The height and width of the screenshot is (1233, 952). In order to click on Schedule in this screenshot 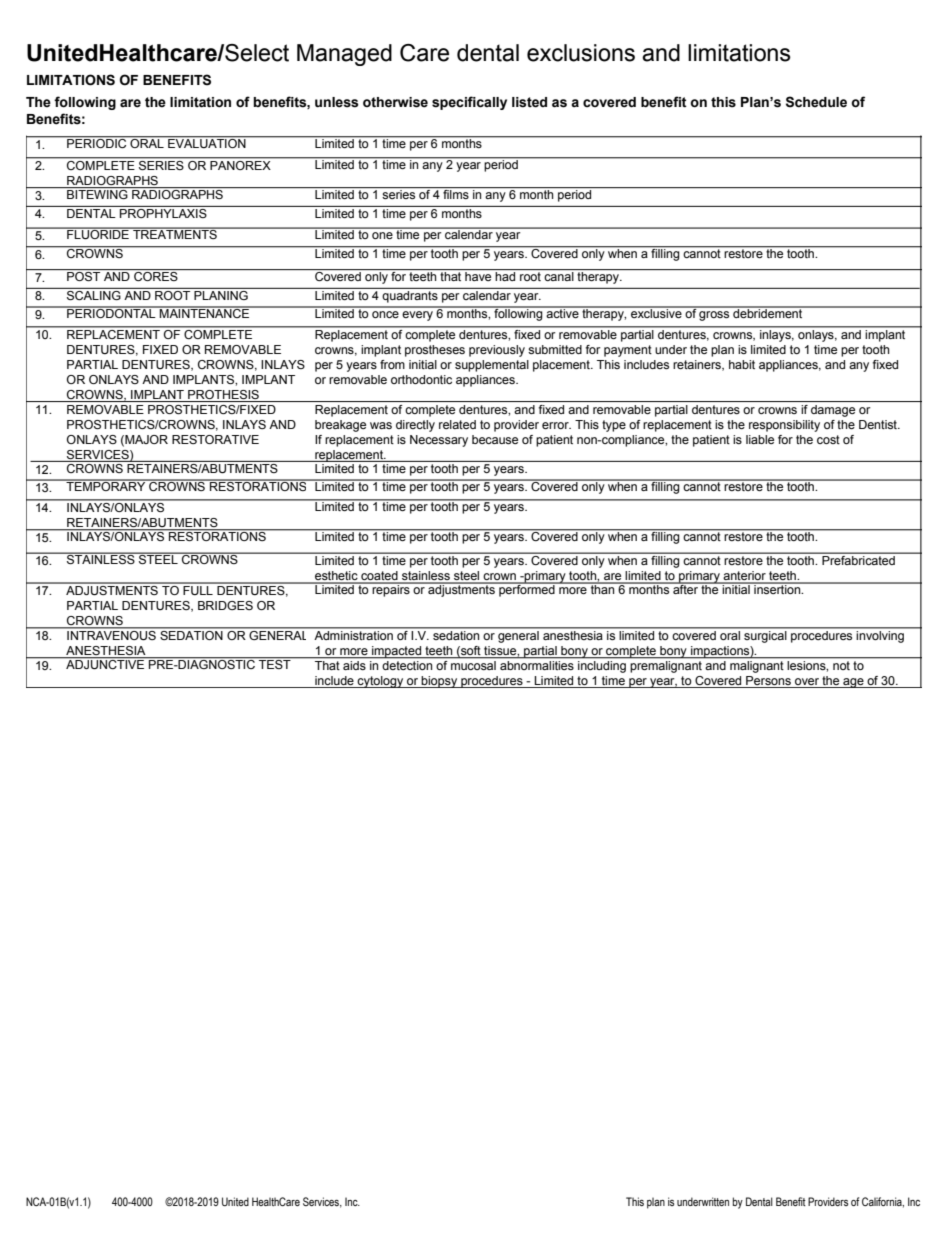, I will do `click(816, 102)`.
